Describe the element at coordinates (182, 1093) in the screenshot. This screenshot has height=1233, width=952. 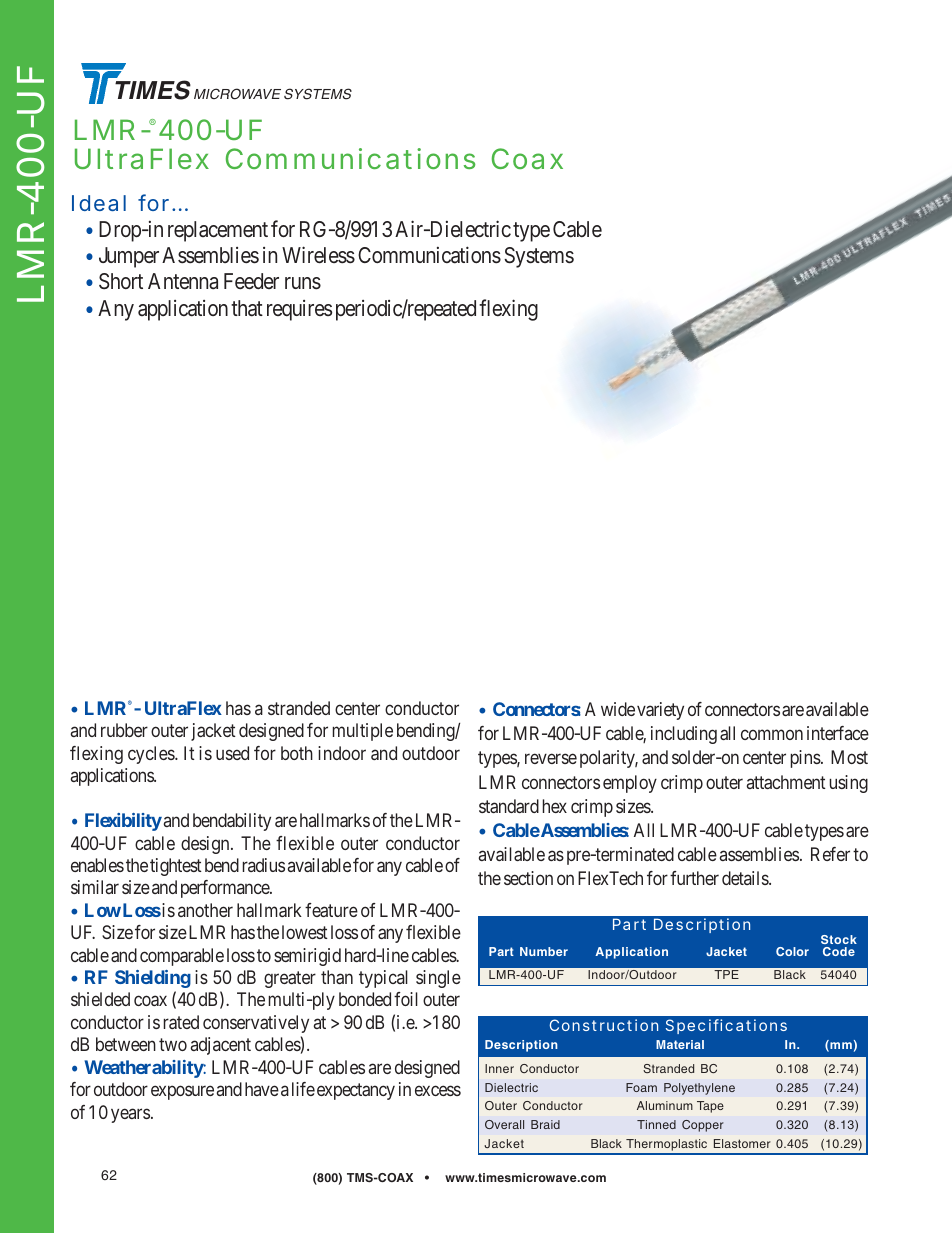
I see `exposure` at that location.
